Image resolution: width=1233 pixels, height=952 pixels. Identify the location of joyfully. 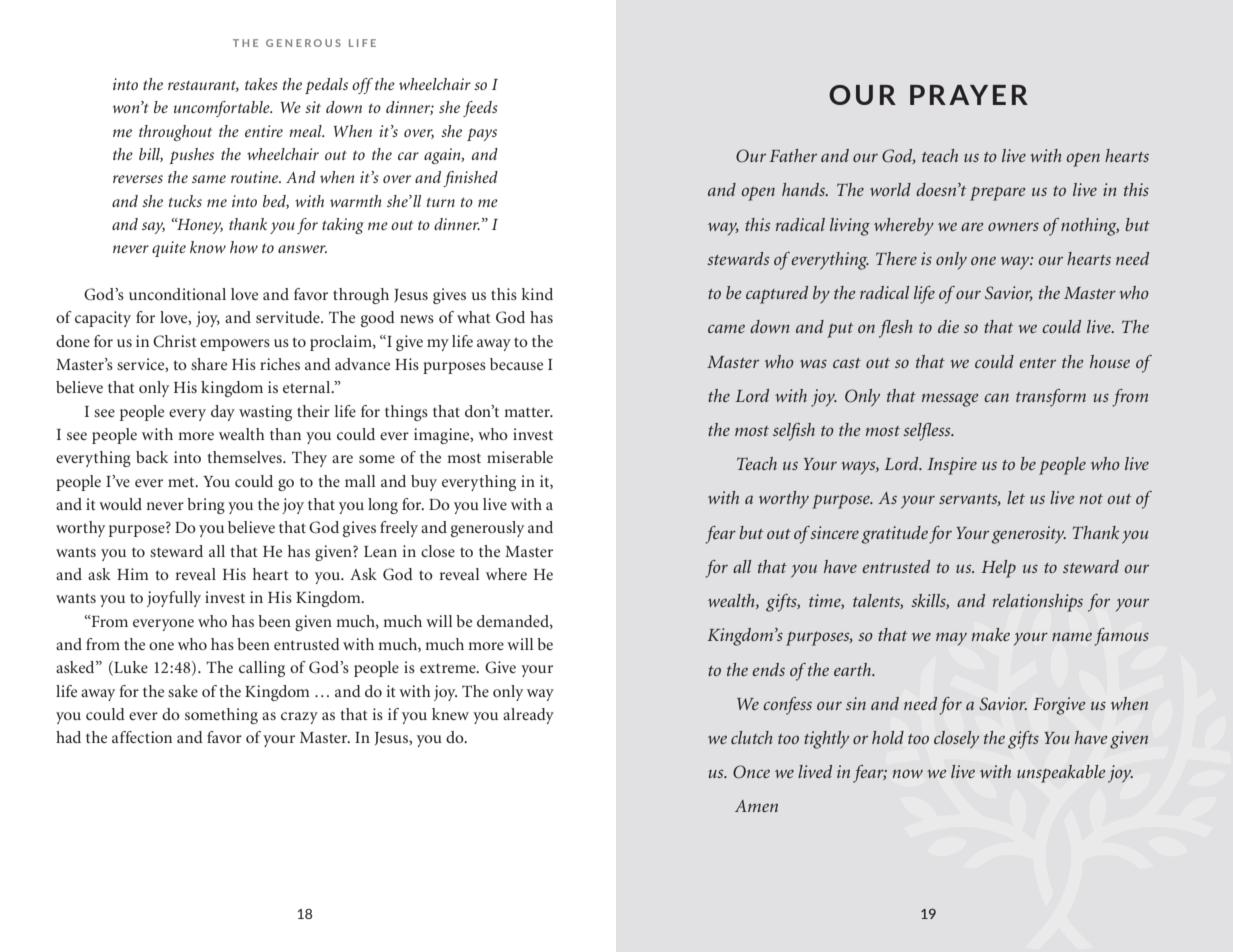
(174, 599).
